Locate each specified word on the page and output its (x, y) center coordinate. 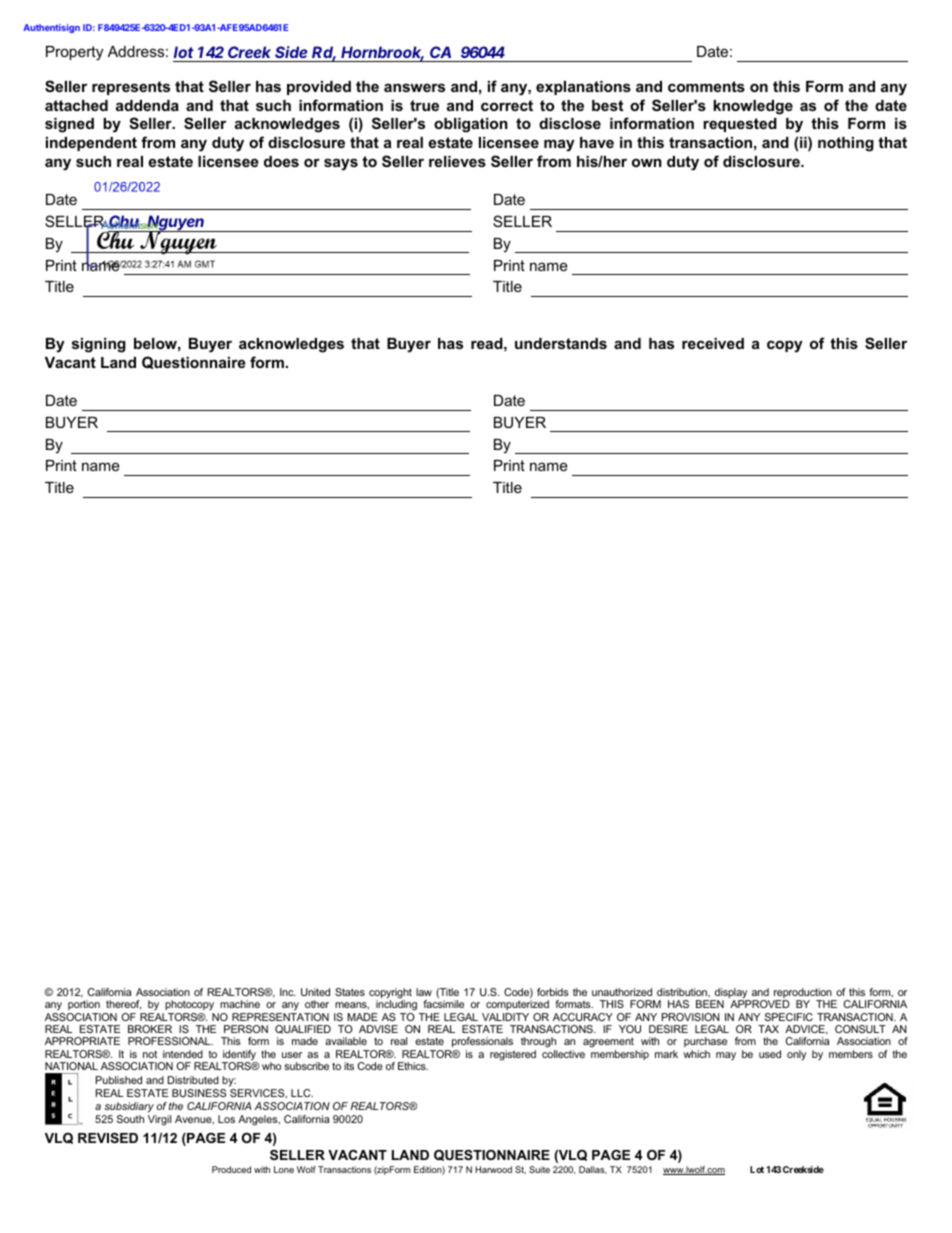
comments (706, 86)
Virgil (159, 1120)
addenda (147, 105)
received (713, 343)
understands (561, 343)
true (424, 105)
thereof (123, 1005)
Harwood (493, 1169)
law (424, 992)
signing (99, 345)
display (731, 994)
